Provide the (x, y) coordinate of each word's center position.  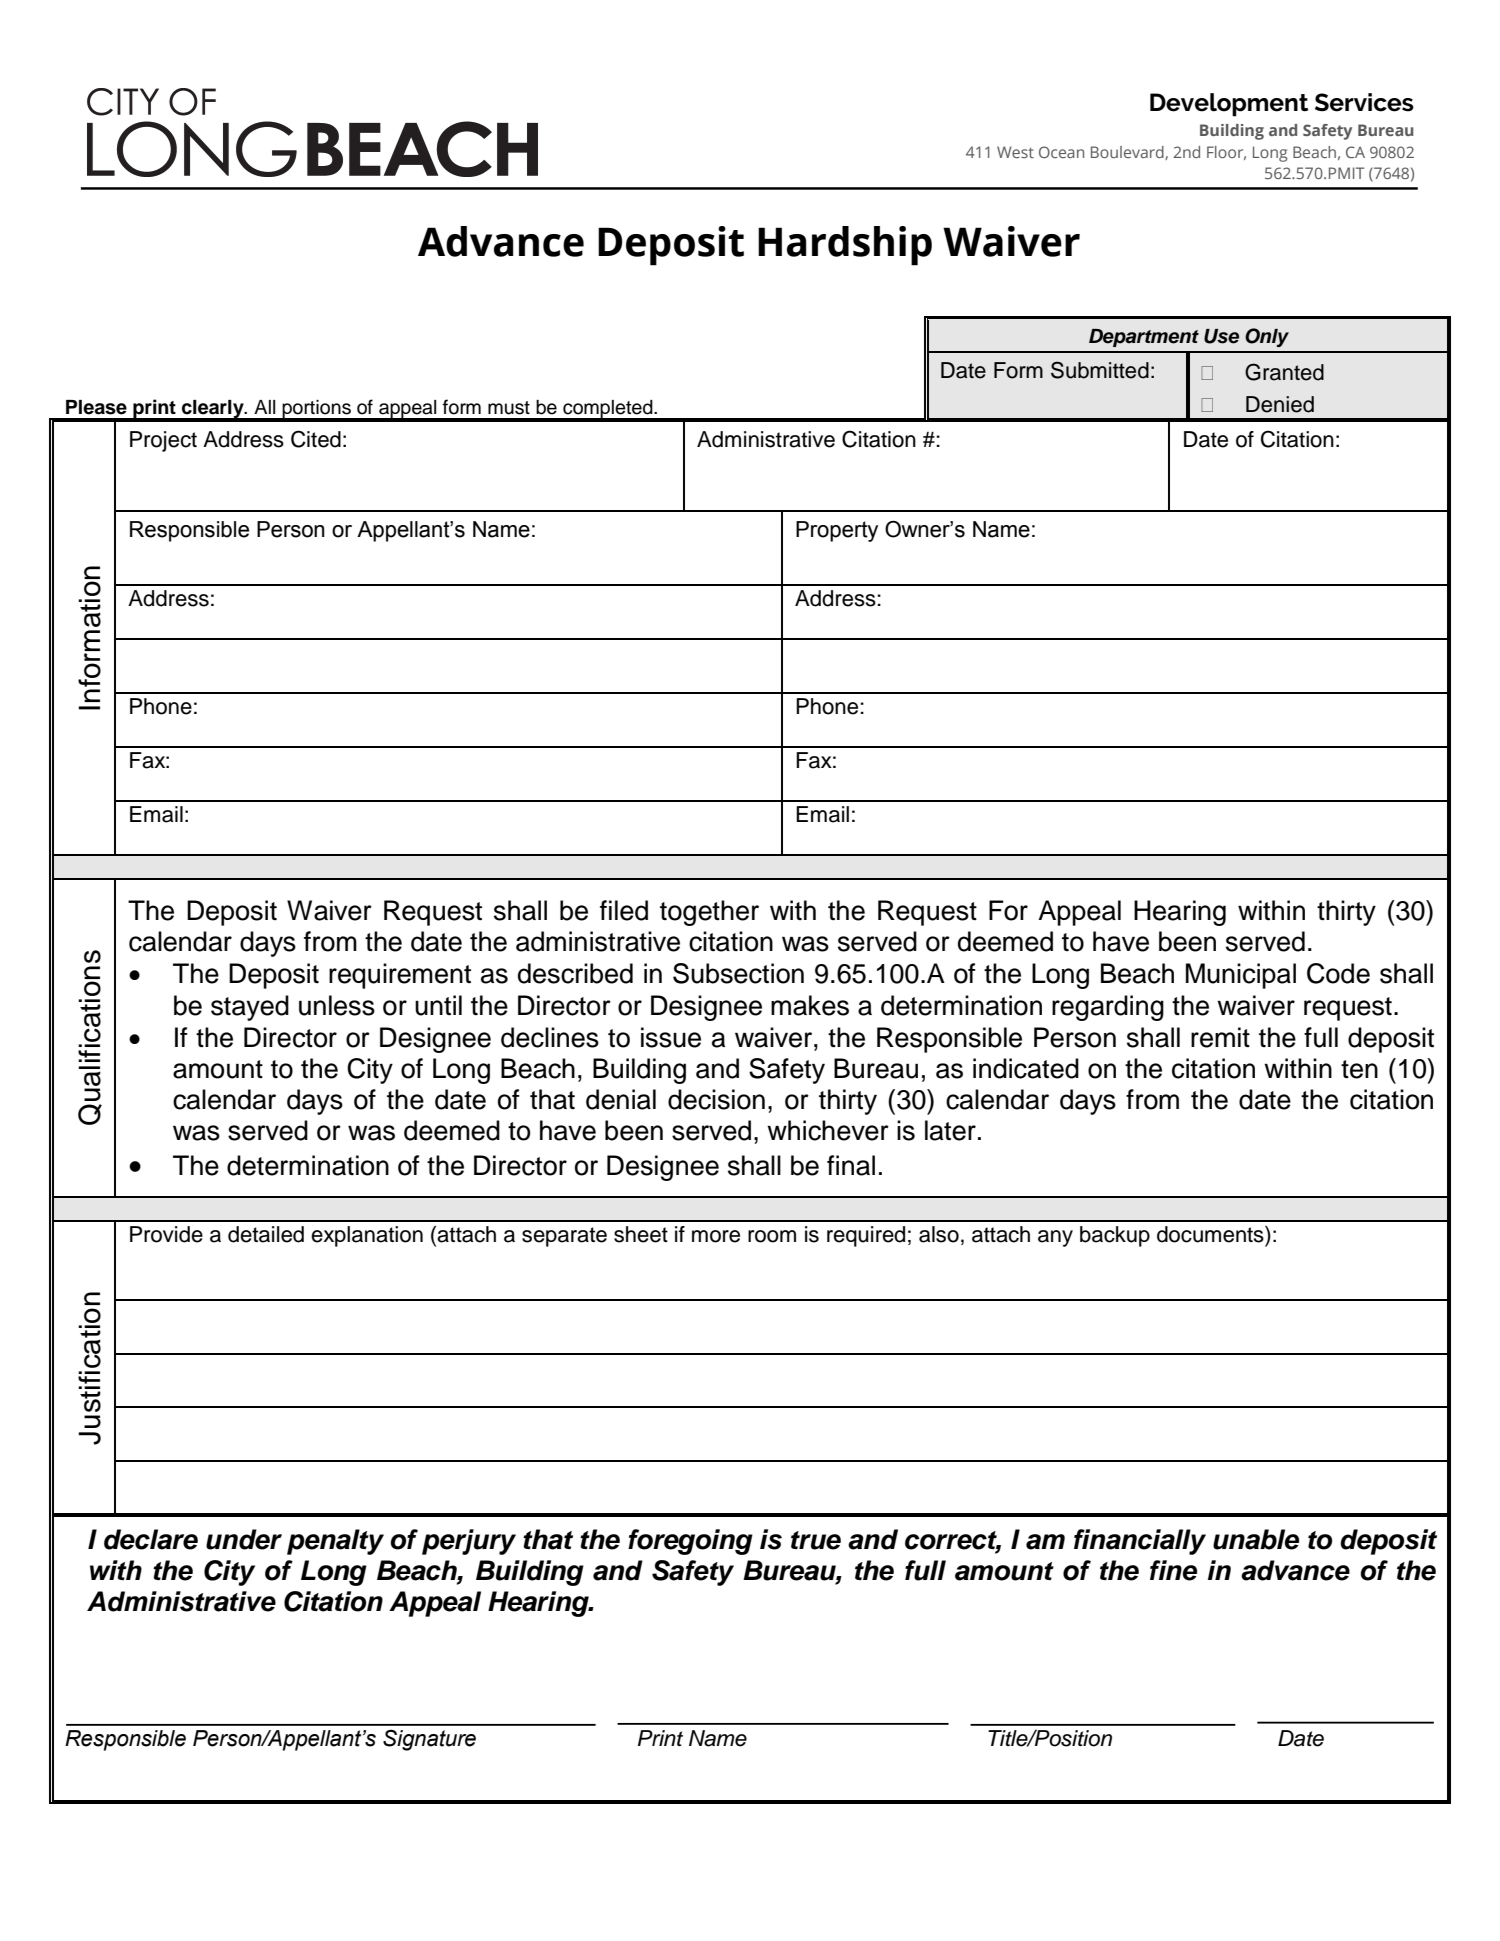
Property (837, 531)
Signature (429, 1740)
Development (1229, 105)
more (716, 1236)
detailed (266, 1234)
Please (96, 407)
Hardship (845, 246)
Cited (316, 439)
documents (1211, 1234)
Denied (1280, 404)
